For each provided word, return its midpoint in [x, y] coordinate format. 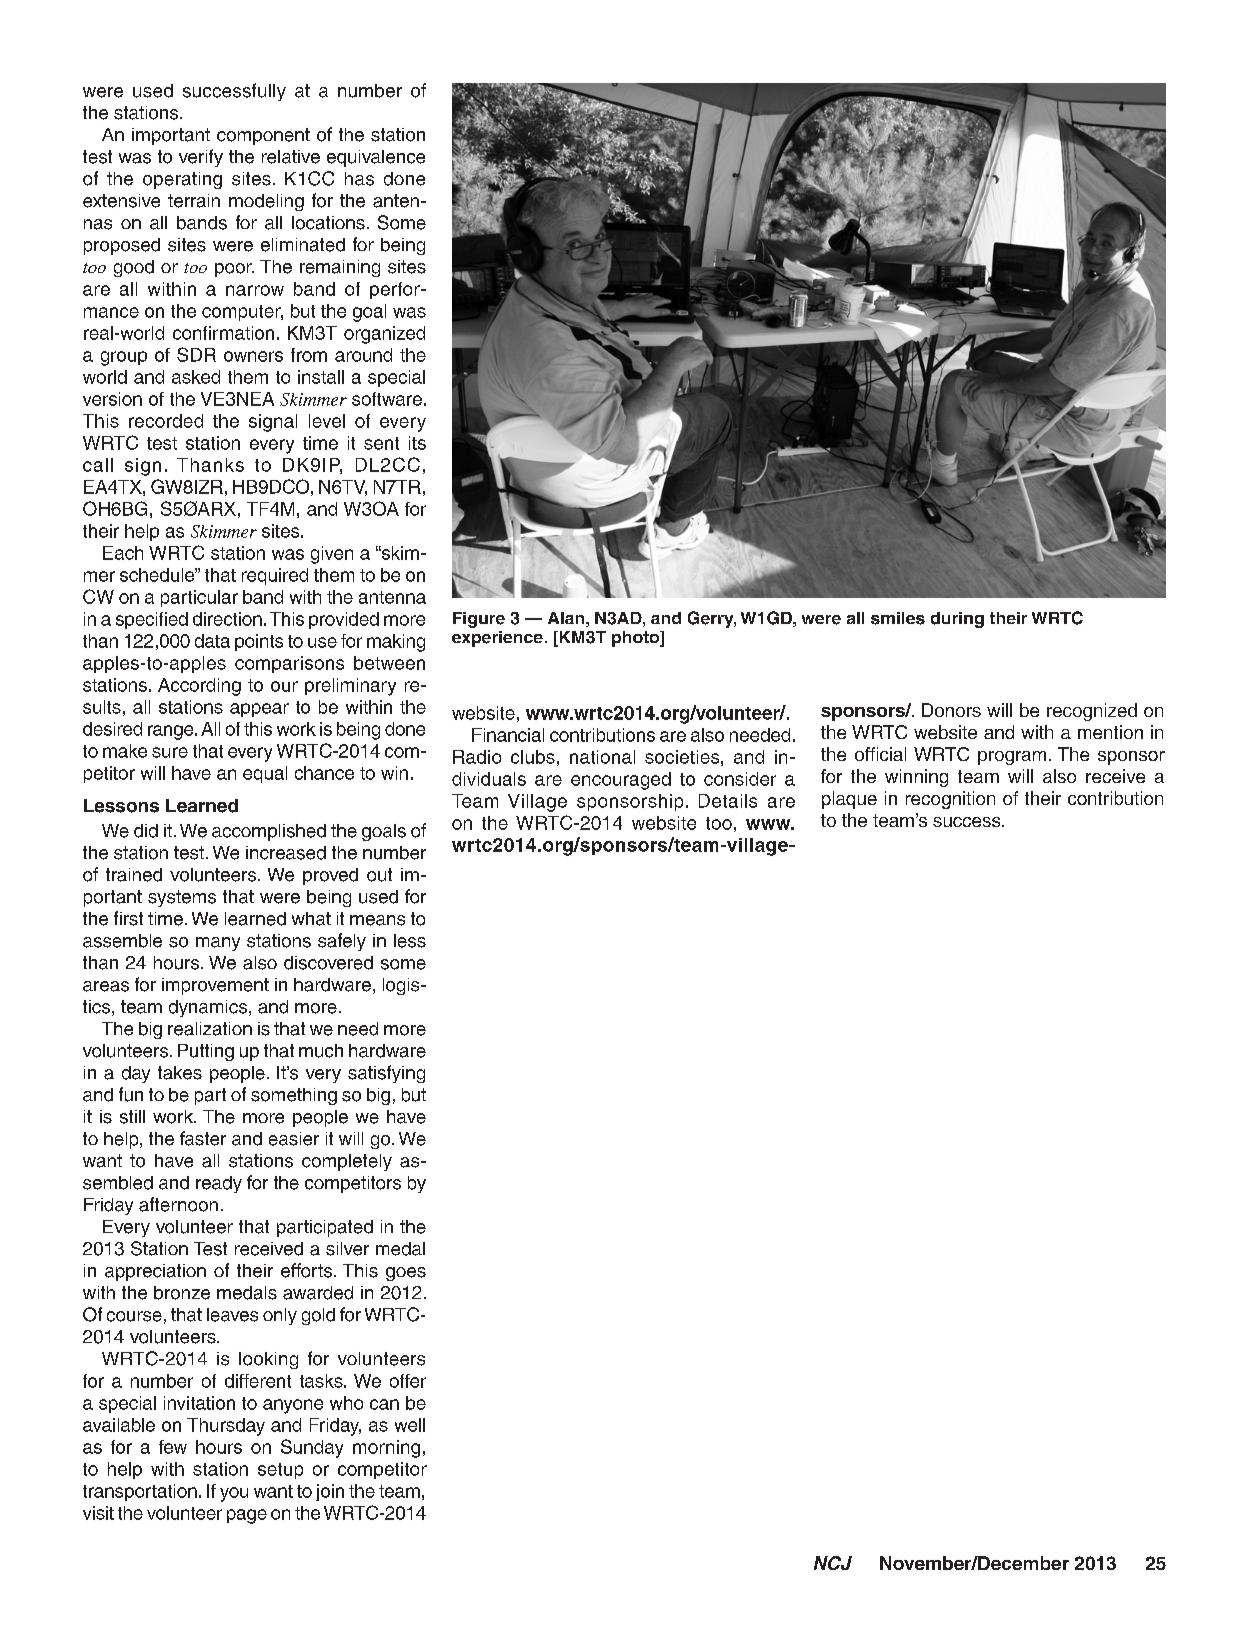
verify [201, 158]
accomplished [269, 832]
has [359, 179]
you [234, 1494]
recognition [950, 800]
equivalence [376, 158]
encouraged [621, 781]
